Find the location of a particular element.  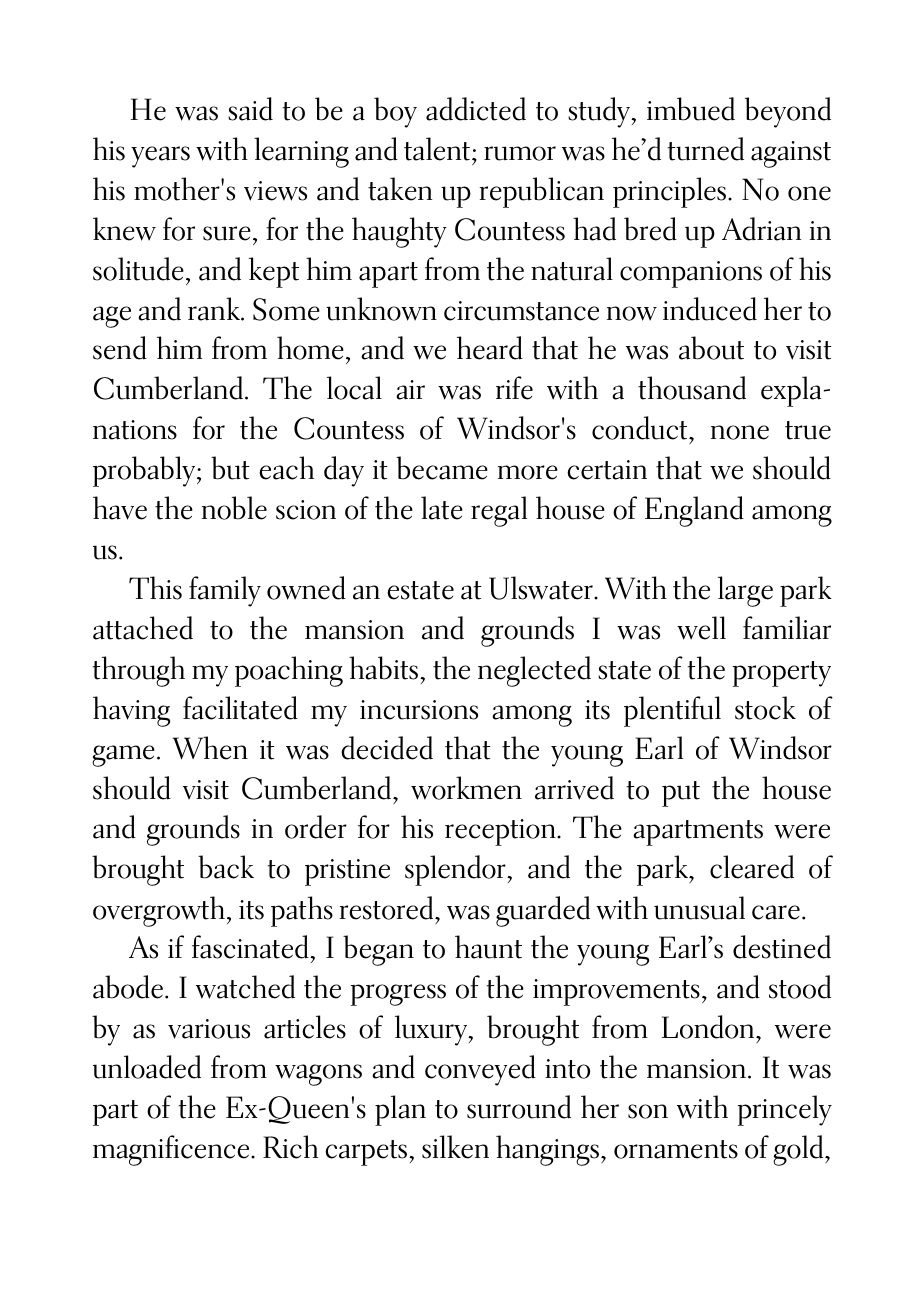

silken is located at coordinates (455, 1147).
